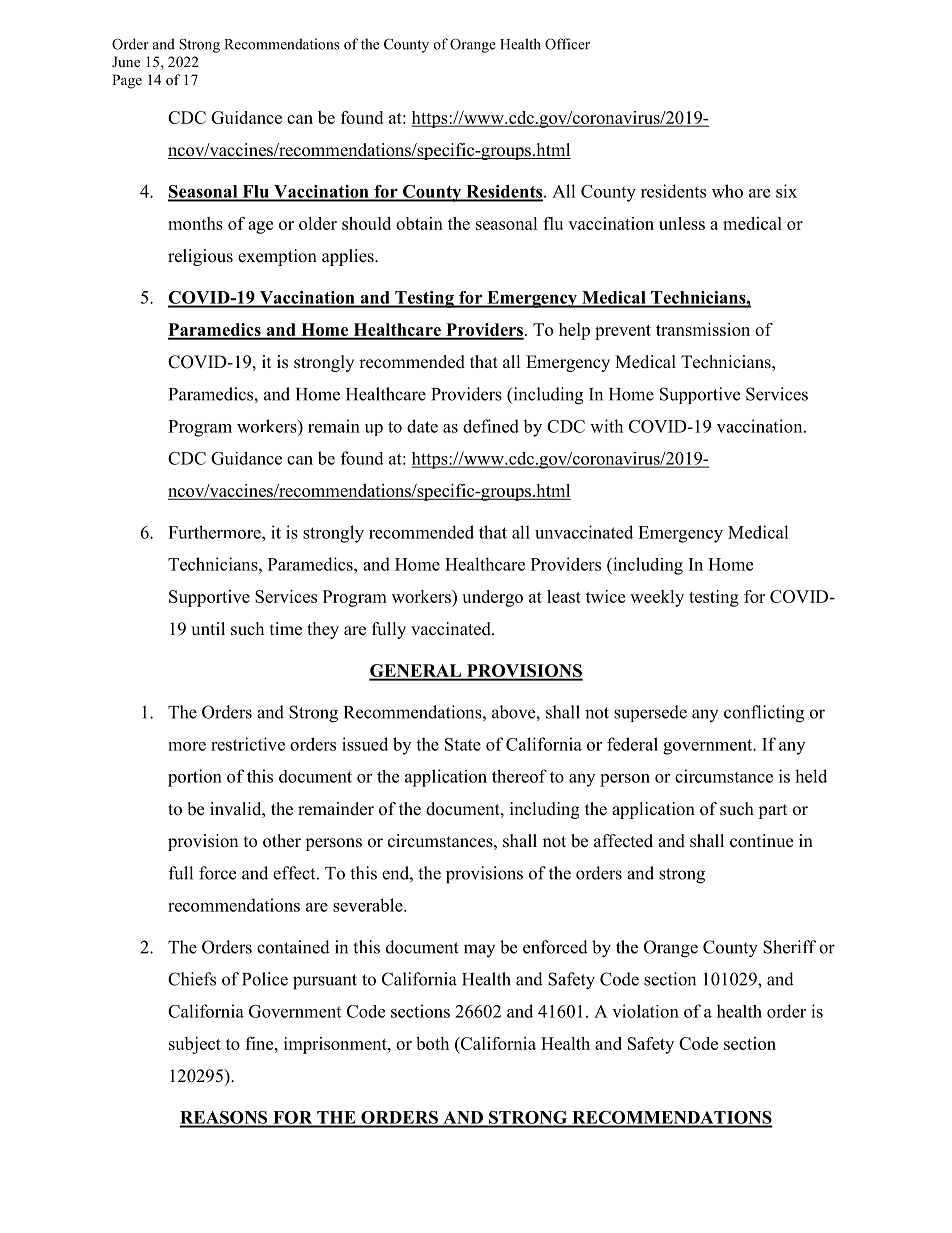 This screenshot has width=952, height=1233. What do you see at coordinates (772, 811) in the screenshot?
I see `part` at bounding box center [772, 811].
